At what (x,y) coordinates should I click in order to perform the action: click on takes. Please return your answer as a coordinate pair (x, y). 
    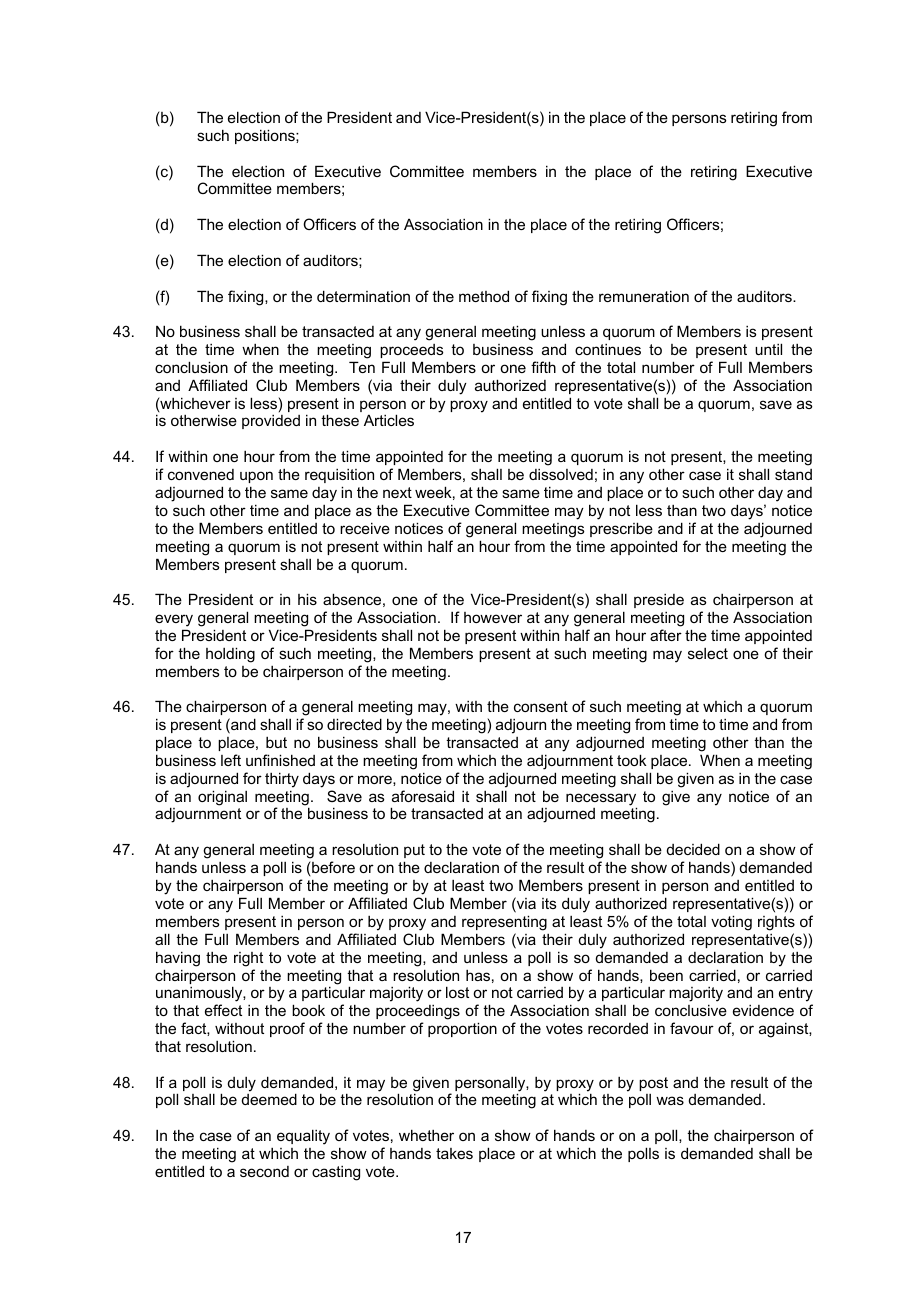
    Looking at the image, I should click on (454, 1153).
